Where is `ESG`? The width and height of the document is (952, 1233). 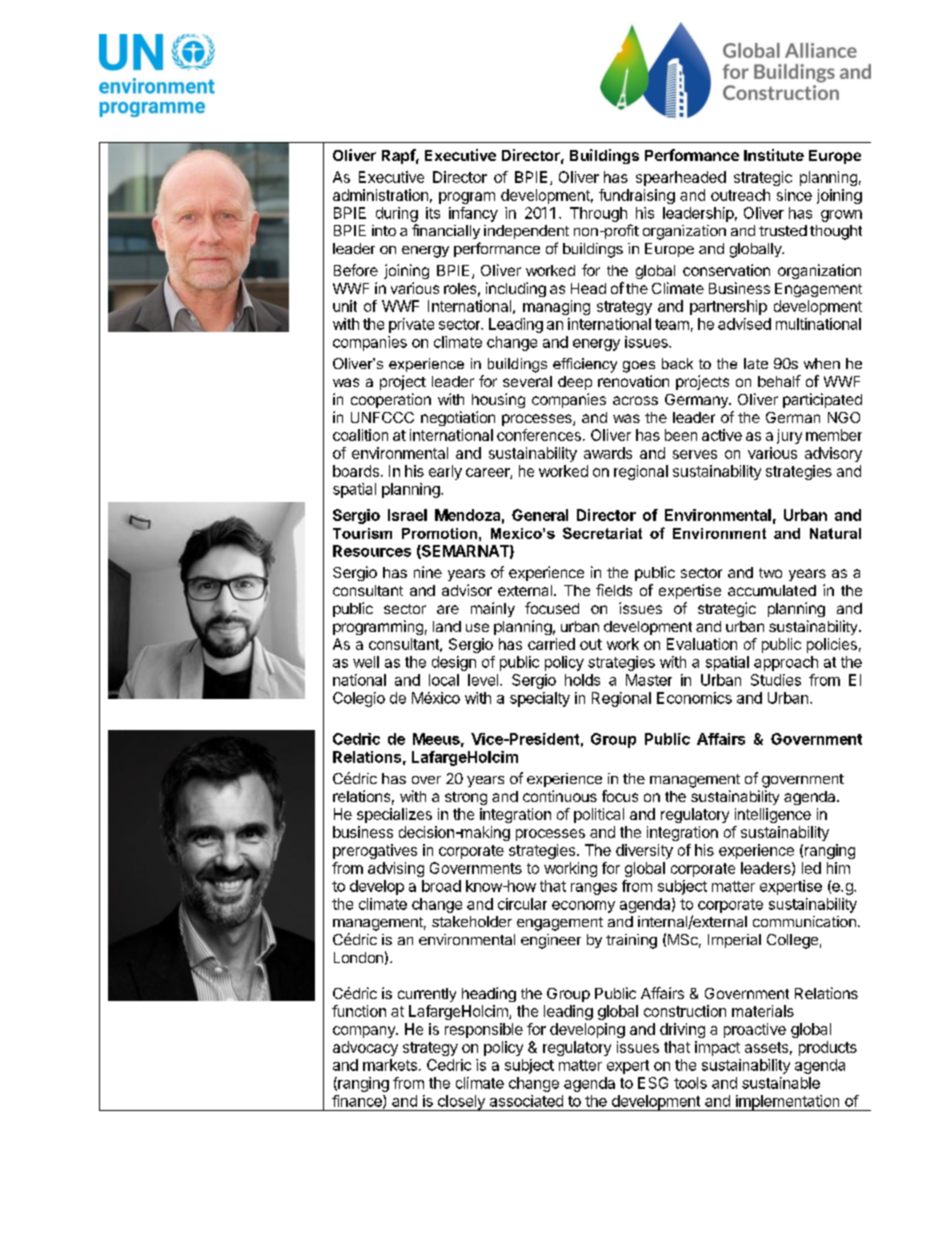 ESG is located at coordinates (653, 1083).
